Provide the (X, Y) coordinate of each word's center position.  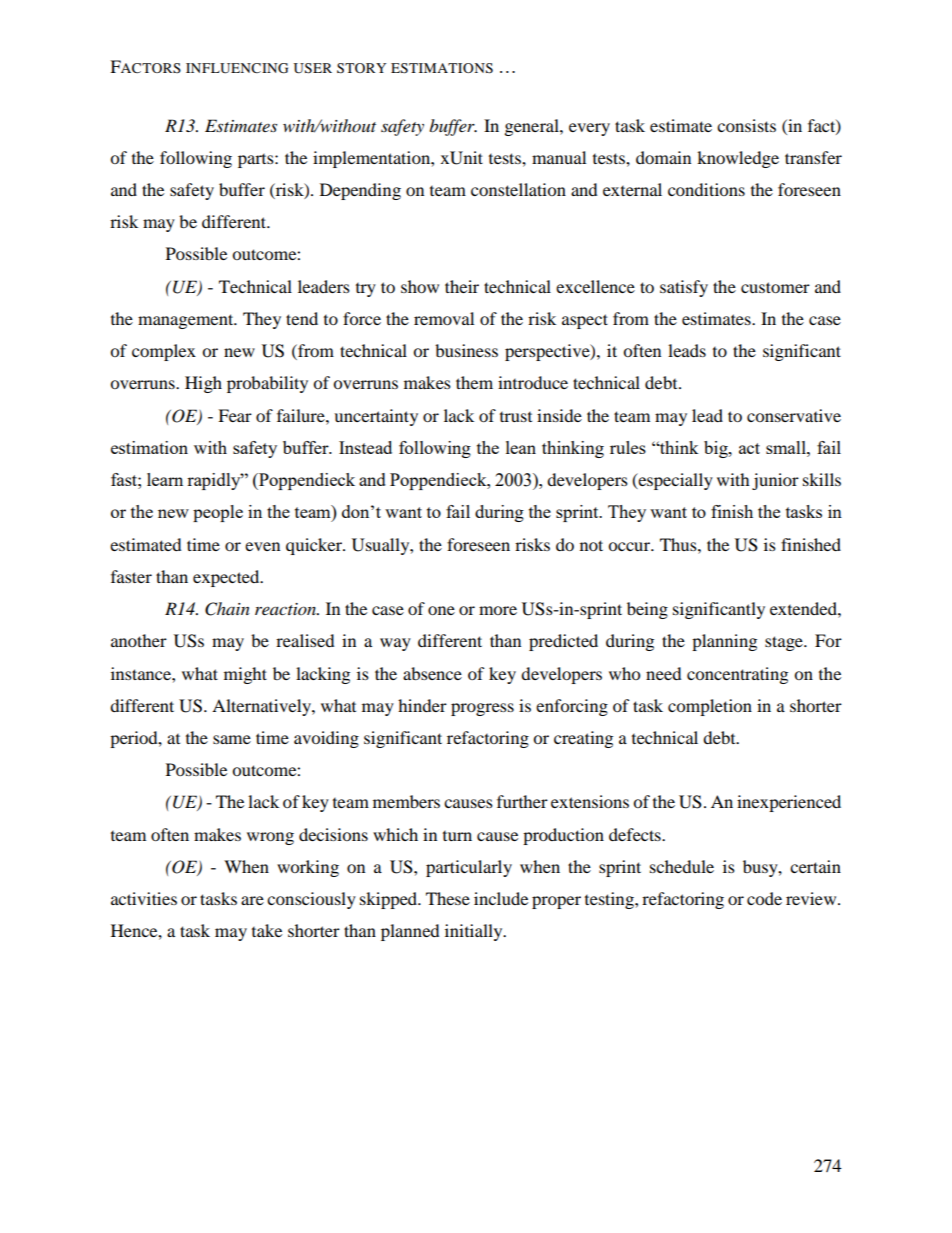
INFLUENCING (237, 68)
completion (710, 707)
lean (521, 447)
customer (775, 287)
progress (482, 709)
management (187, 321)
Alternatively (262, 707)
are (252, 900)
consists (746, 125)
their (462, 286)
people (218, 513)
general (533, 127)
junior (775, 481)
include (501, 898)
